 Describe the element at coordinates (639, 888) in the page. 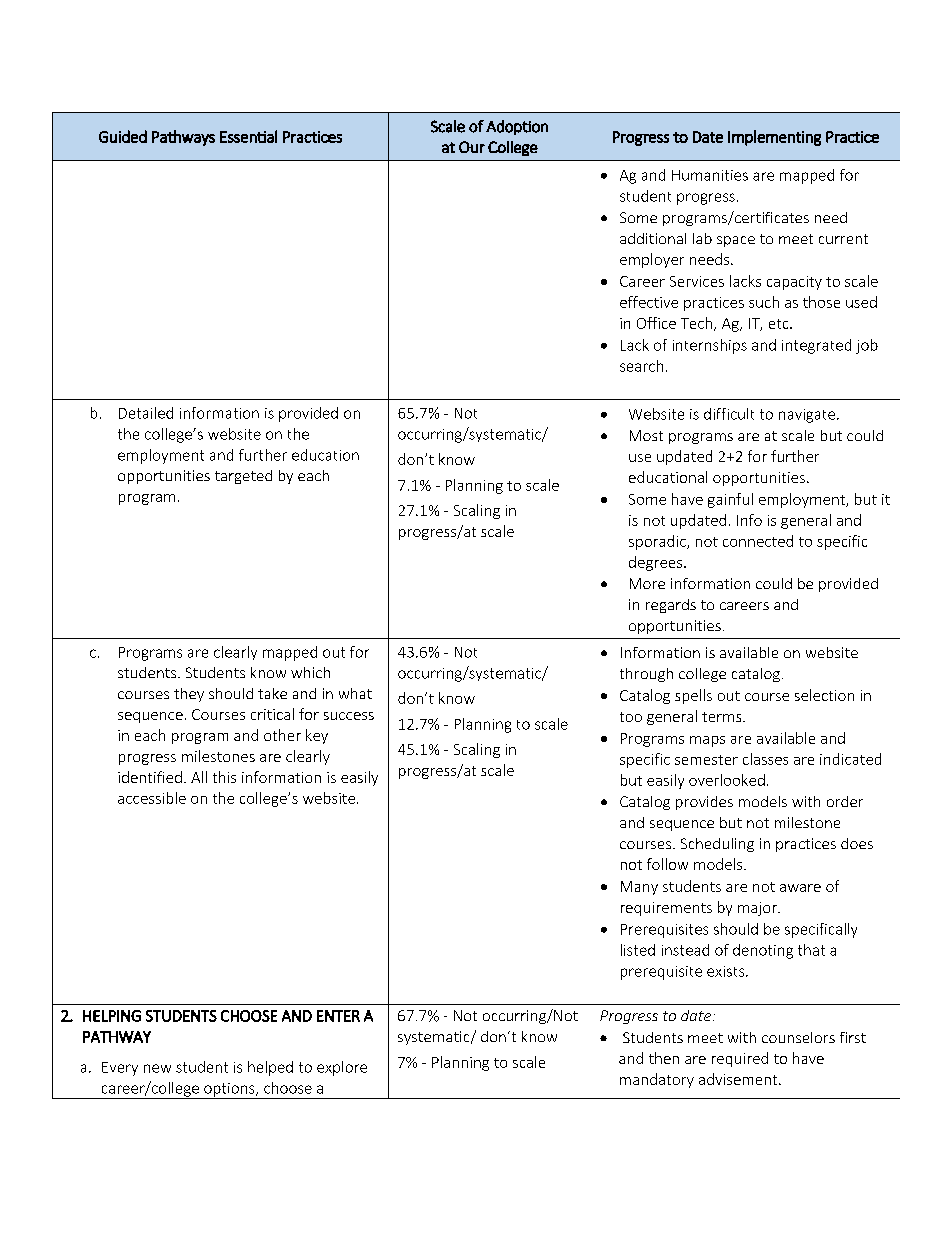

I see `Many` at that location.
